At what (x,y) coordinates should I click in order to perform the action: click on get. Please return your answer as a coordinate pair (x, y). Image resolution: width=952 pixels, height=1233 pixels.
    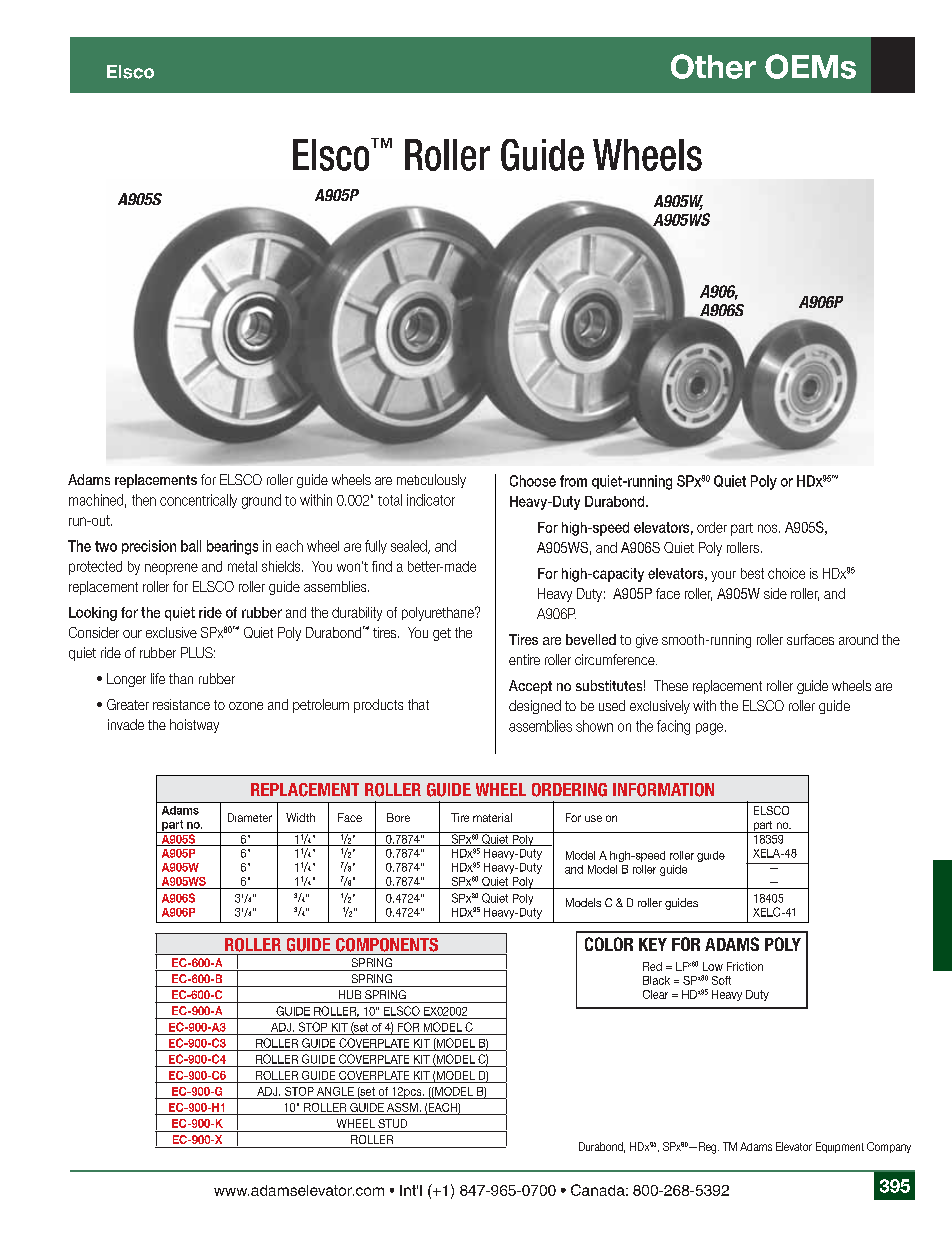
    Looking at the image, I should click on (442, 634).
